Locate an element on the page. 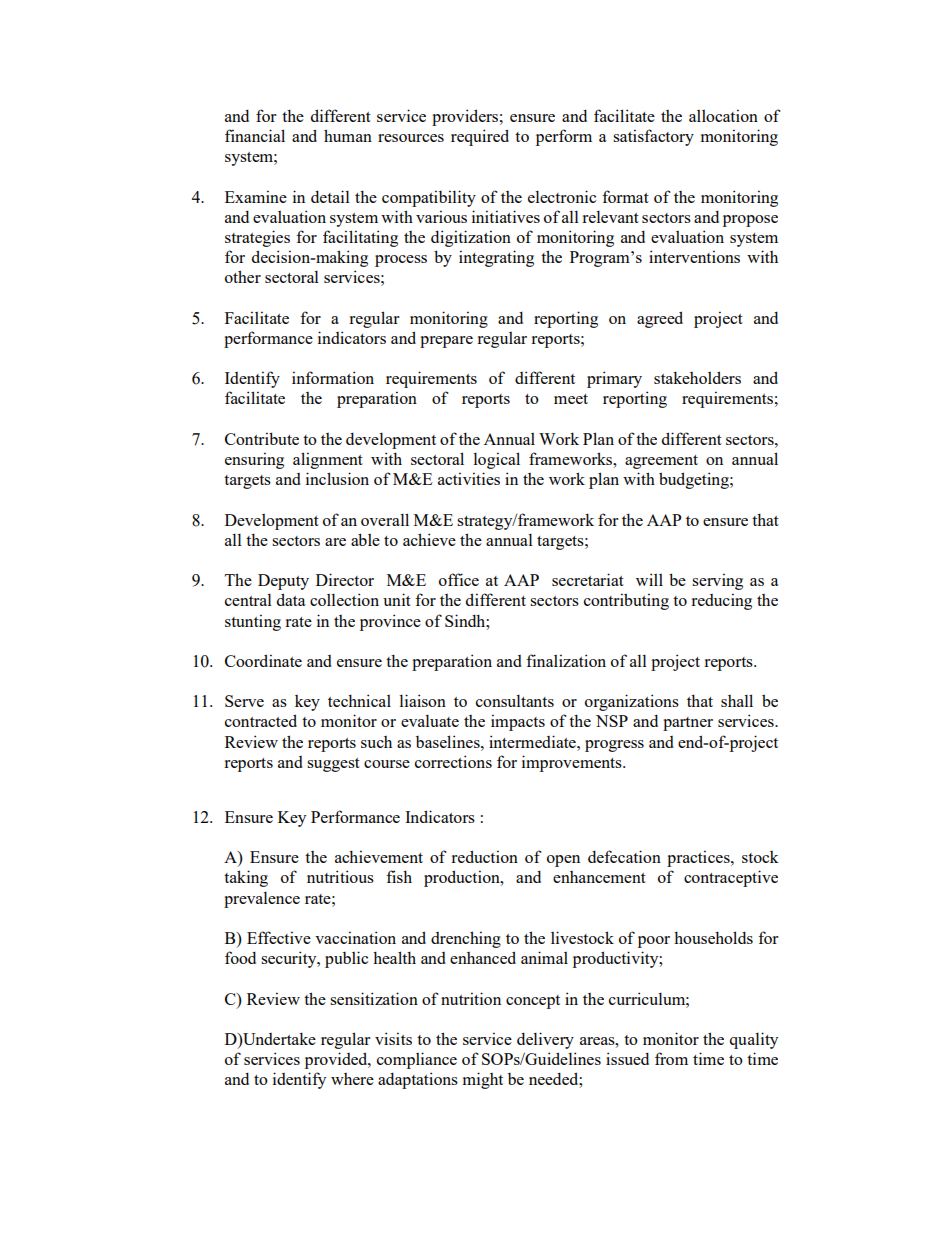 This page has height=1233, width=952. data is located at coordinates (291, 599).
